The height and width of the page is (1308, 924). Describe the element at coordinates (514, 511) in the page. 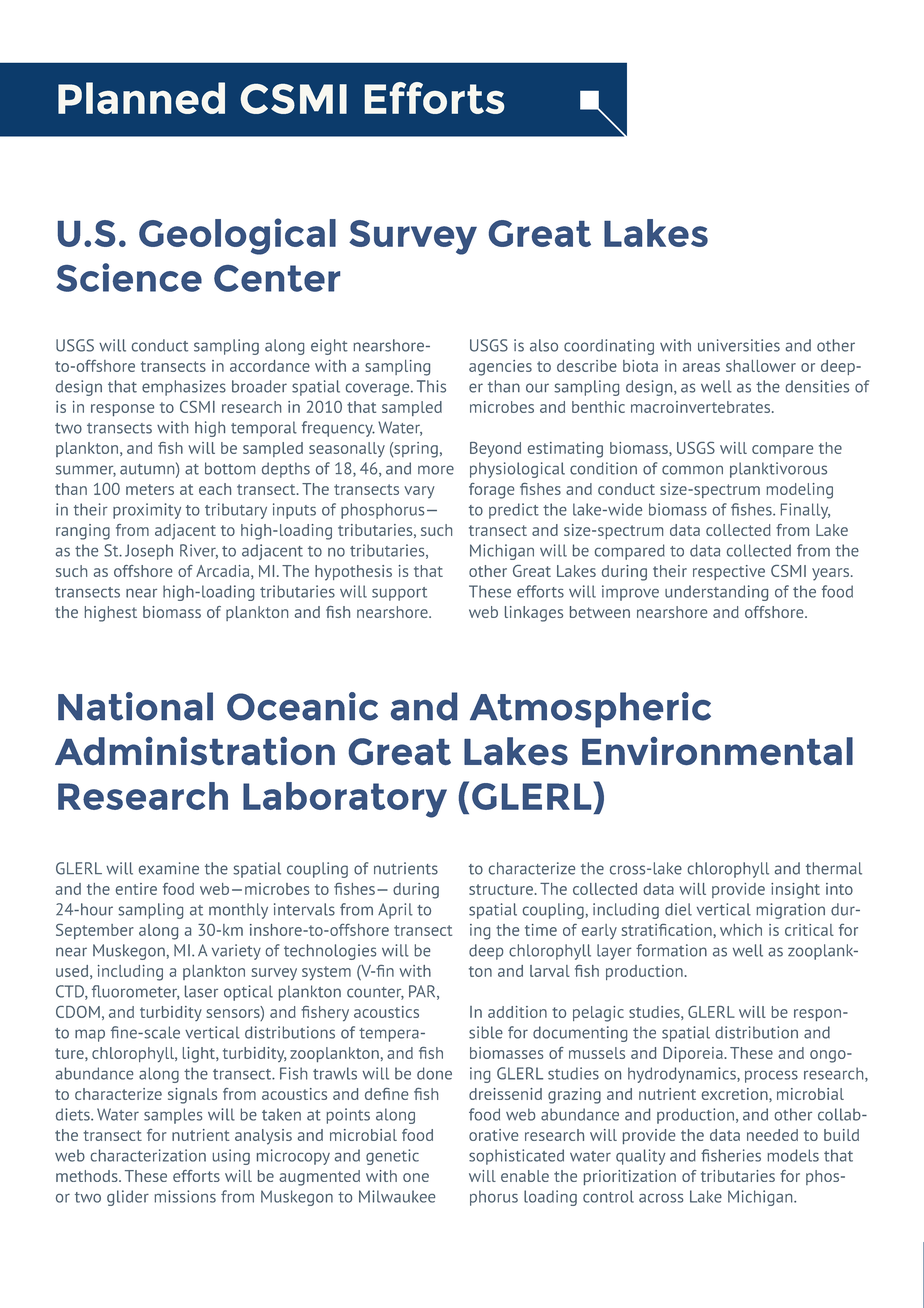

I see `predict` at that location.
